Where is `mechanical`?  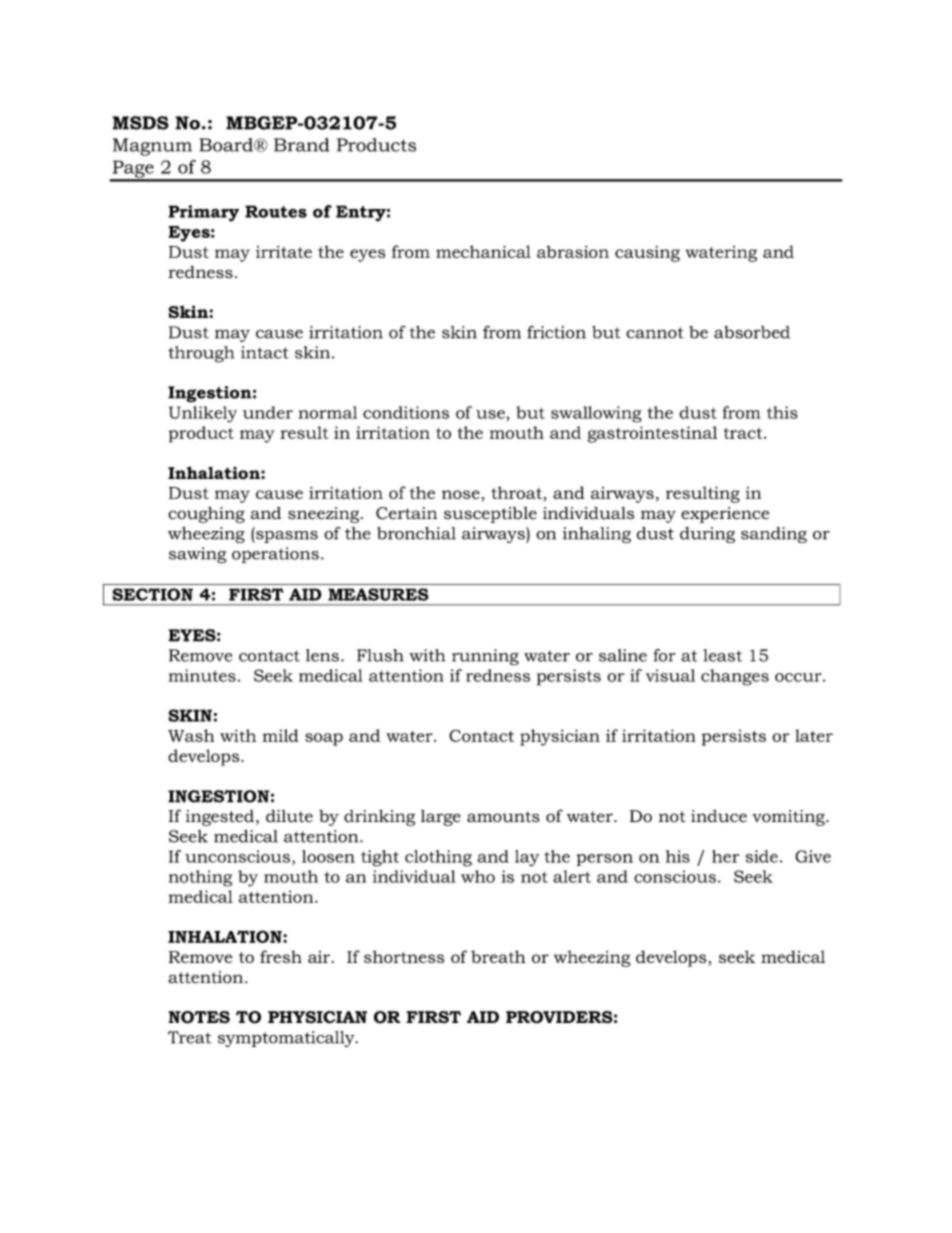
mechanical is located at coordinates (483, 251).
